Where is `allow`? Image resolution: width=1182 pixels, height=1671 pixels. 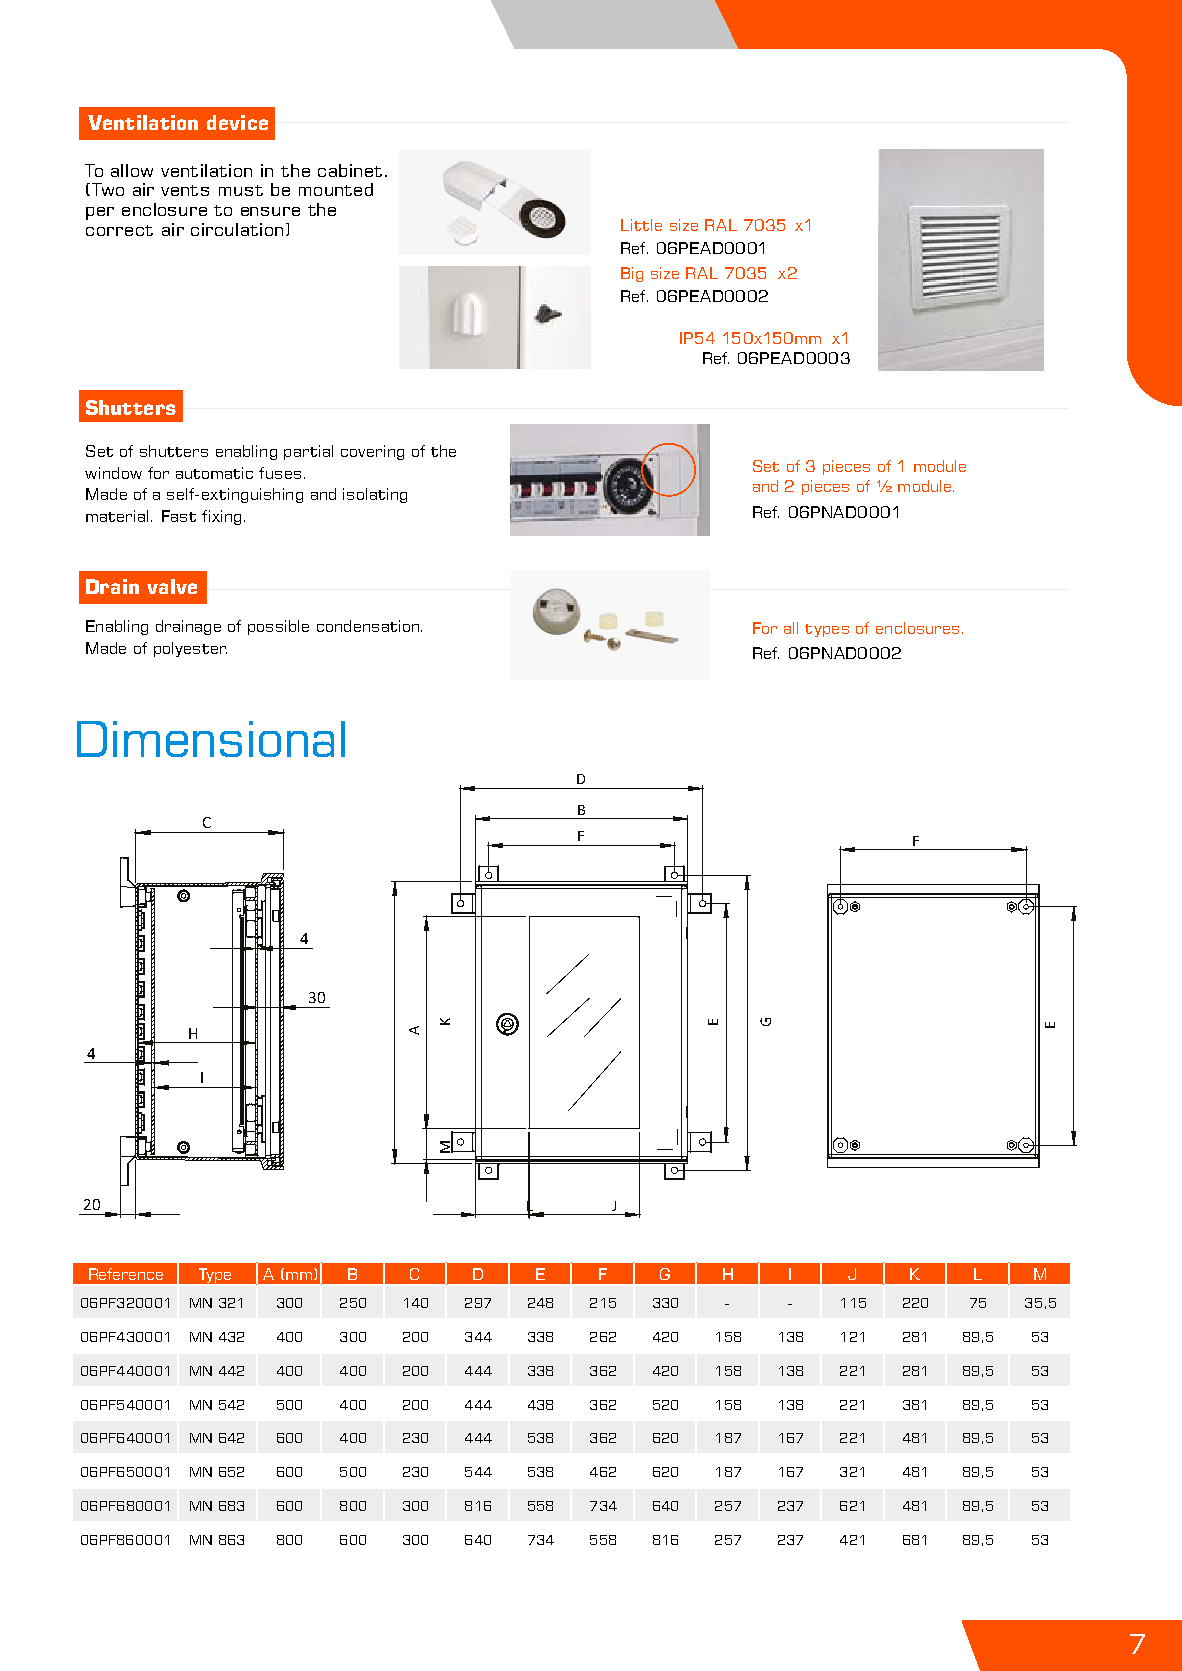
allow is located at coordinates (132, 170).
